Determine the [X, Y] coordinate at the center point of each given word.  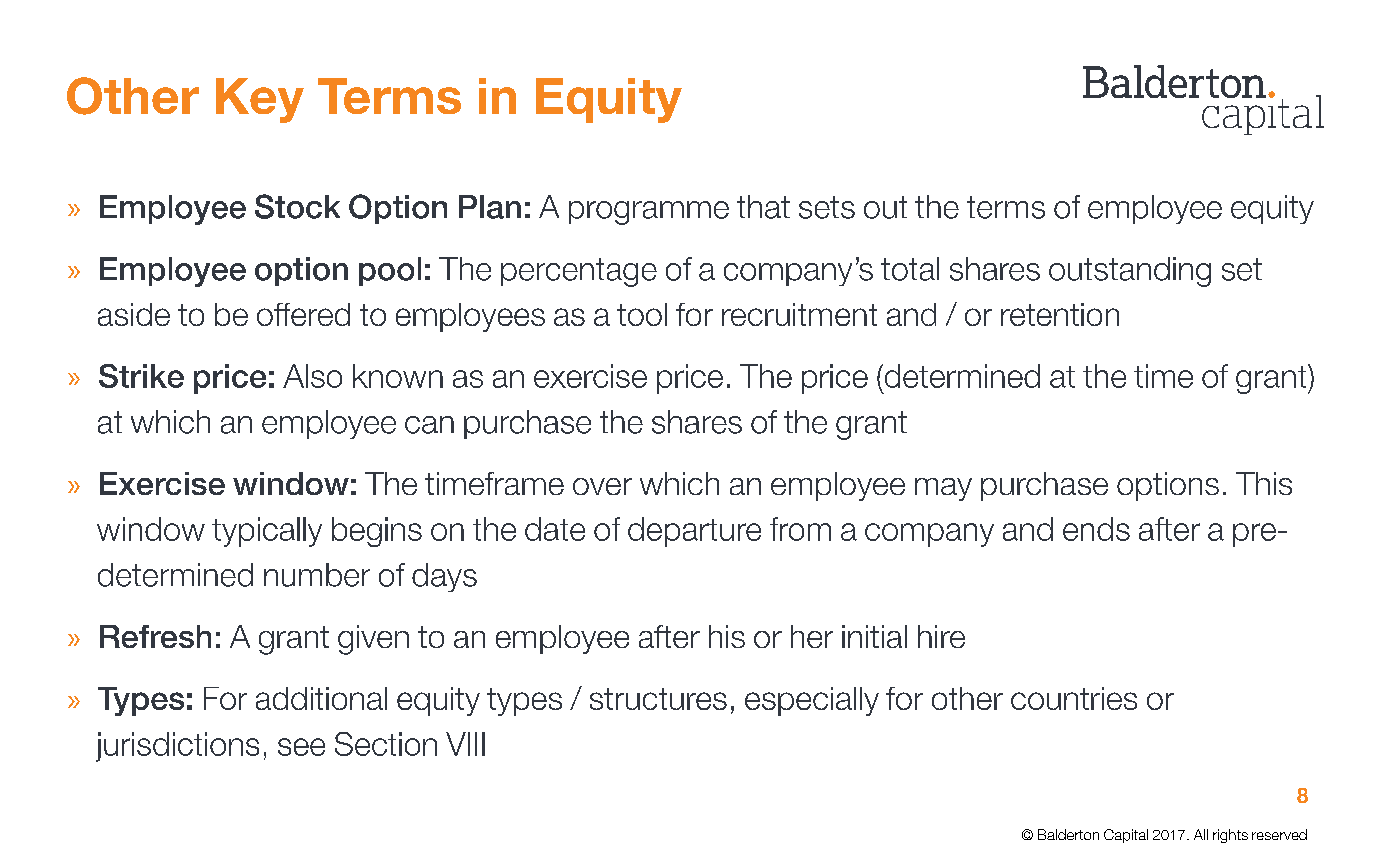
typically [267, 532]
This [1264, 483]
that [763, 207]
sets [827, 207]
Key [260, 100]
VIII [465, 744]
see [301, 747]
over [602, 486]
